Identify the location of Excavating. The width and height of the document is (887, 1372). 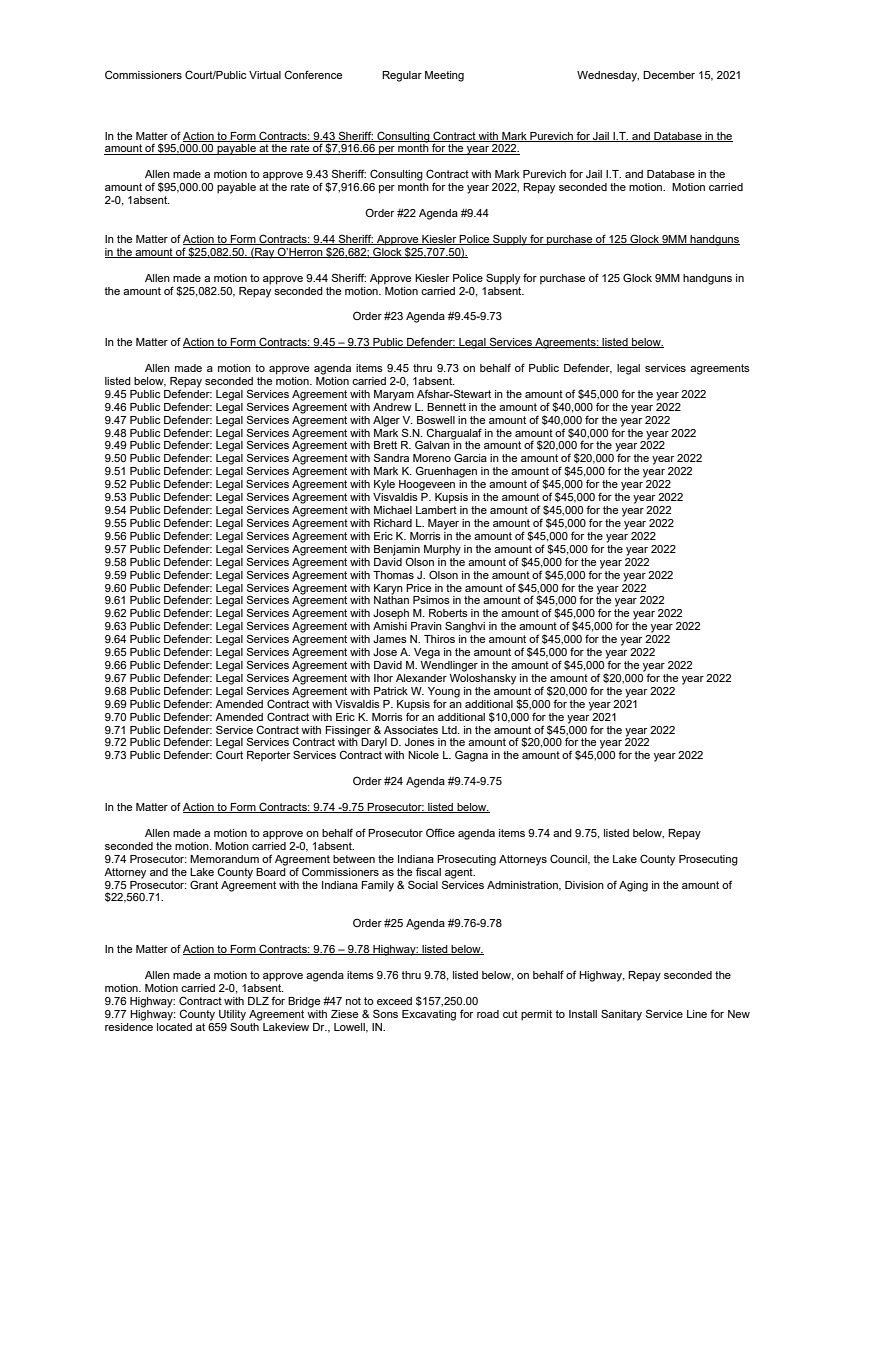
(429, 1015).
